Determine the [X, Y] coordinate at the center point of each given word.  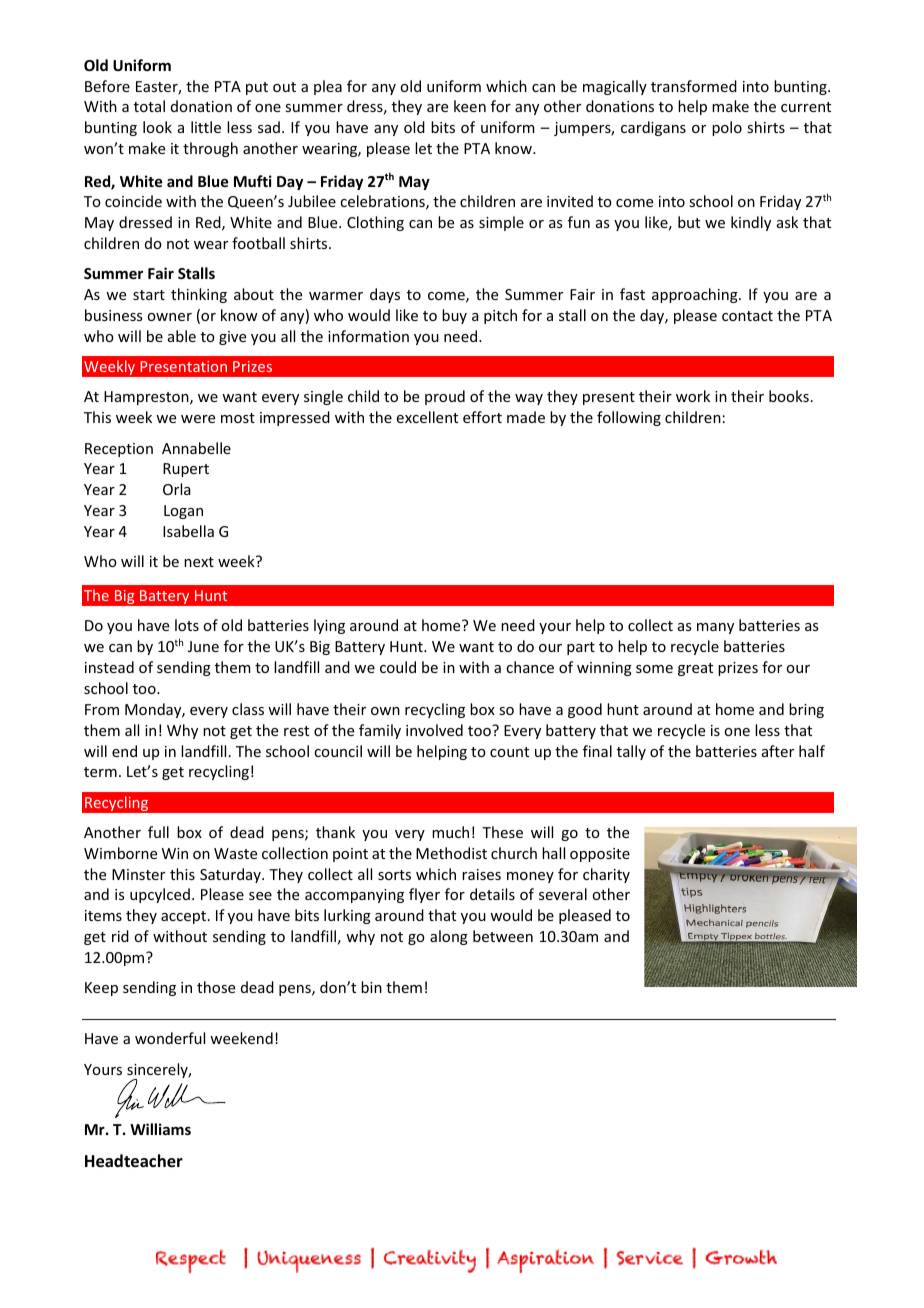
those [216, 987]
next [199, 562]
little [206, 127]
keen [470, 106]
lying [329, 626]
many [715, 628]
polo [727, 128]
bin [371, 987]
